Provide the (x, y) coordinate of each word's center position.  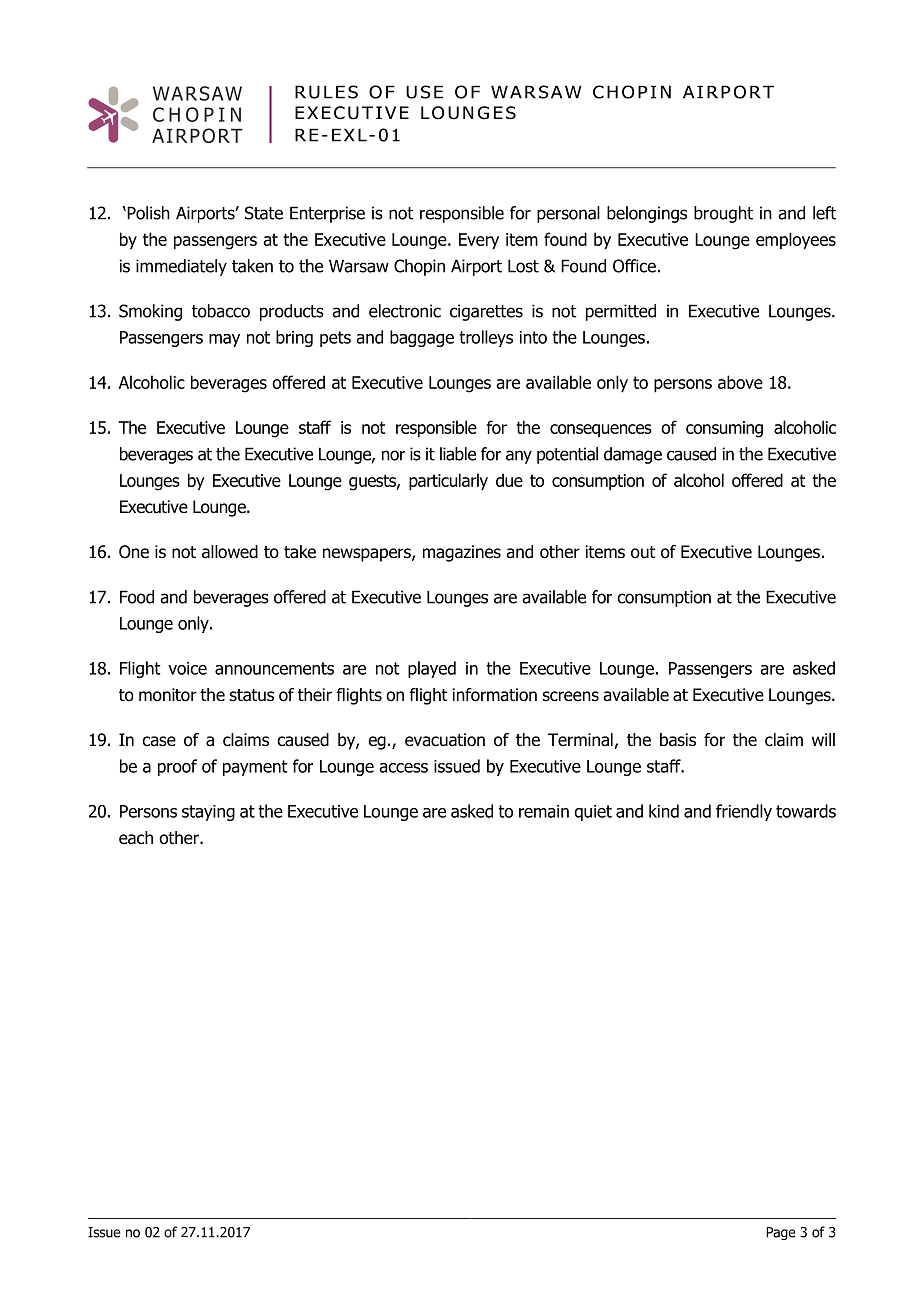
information (495, 695)
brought (723, 214)
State (264, 213)
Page (781, 1233)
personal (568, 214)
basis (678, 740)
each (136, 838)
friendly (744, 812)
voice (187, 668)
